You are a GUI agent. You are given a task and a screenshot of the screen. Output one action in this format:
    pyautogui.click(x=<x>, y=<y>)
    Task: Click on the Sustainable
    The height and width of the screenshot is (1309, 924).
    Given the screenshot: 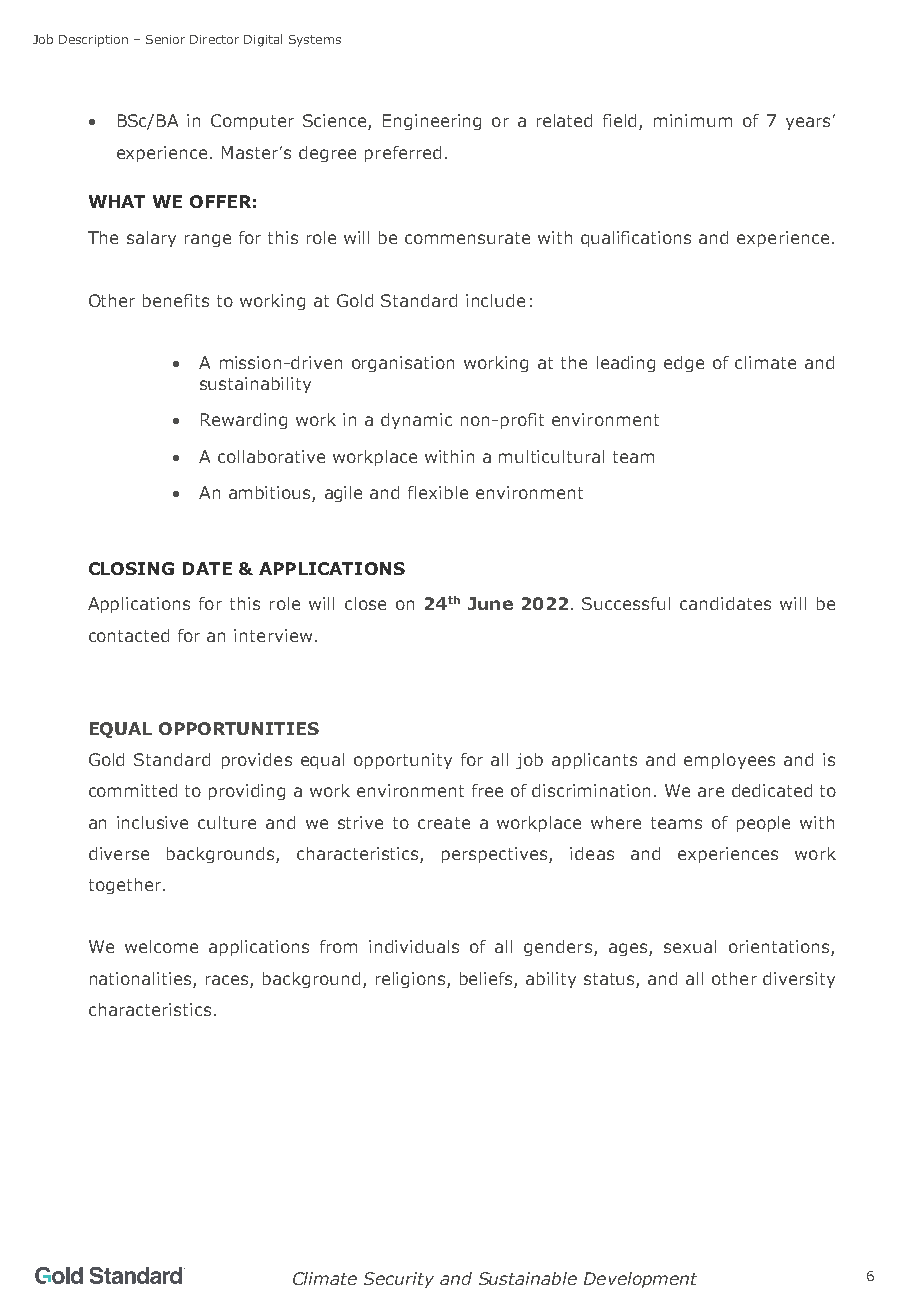 What is the action you would take?
    pyautogui.click(x=528, y=1278)
